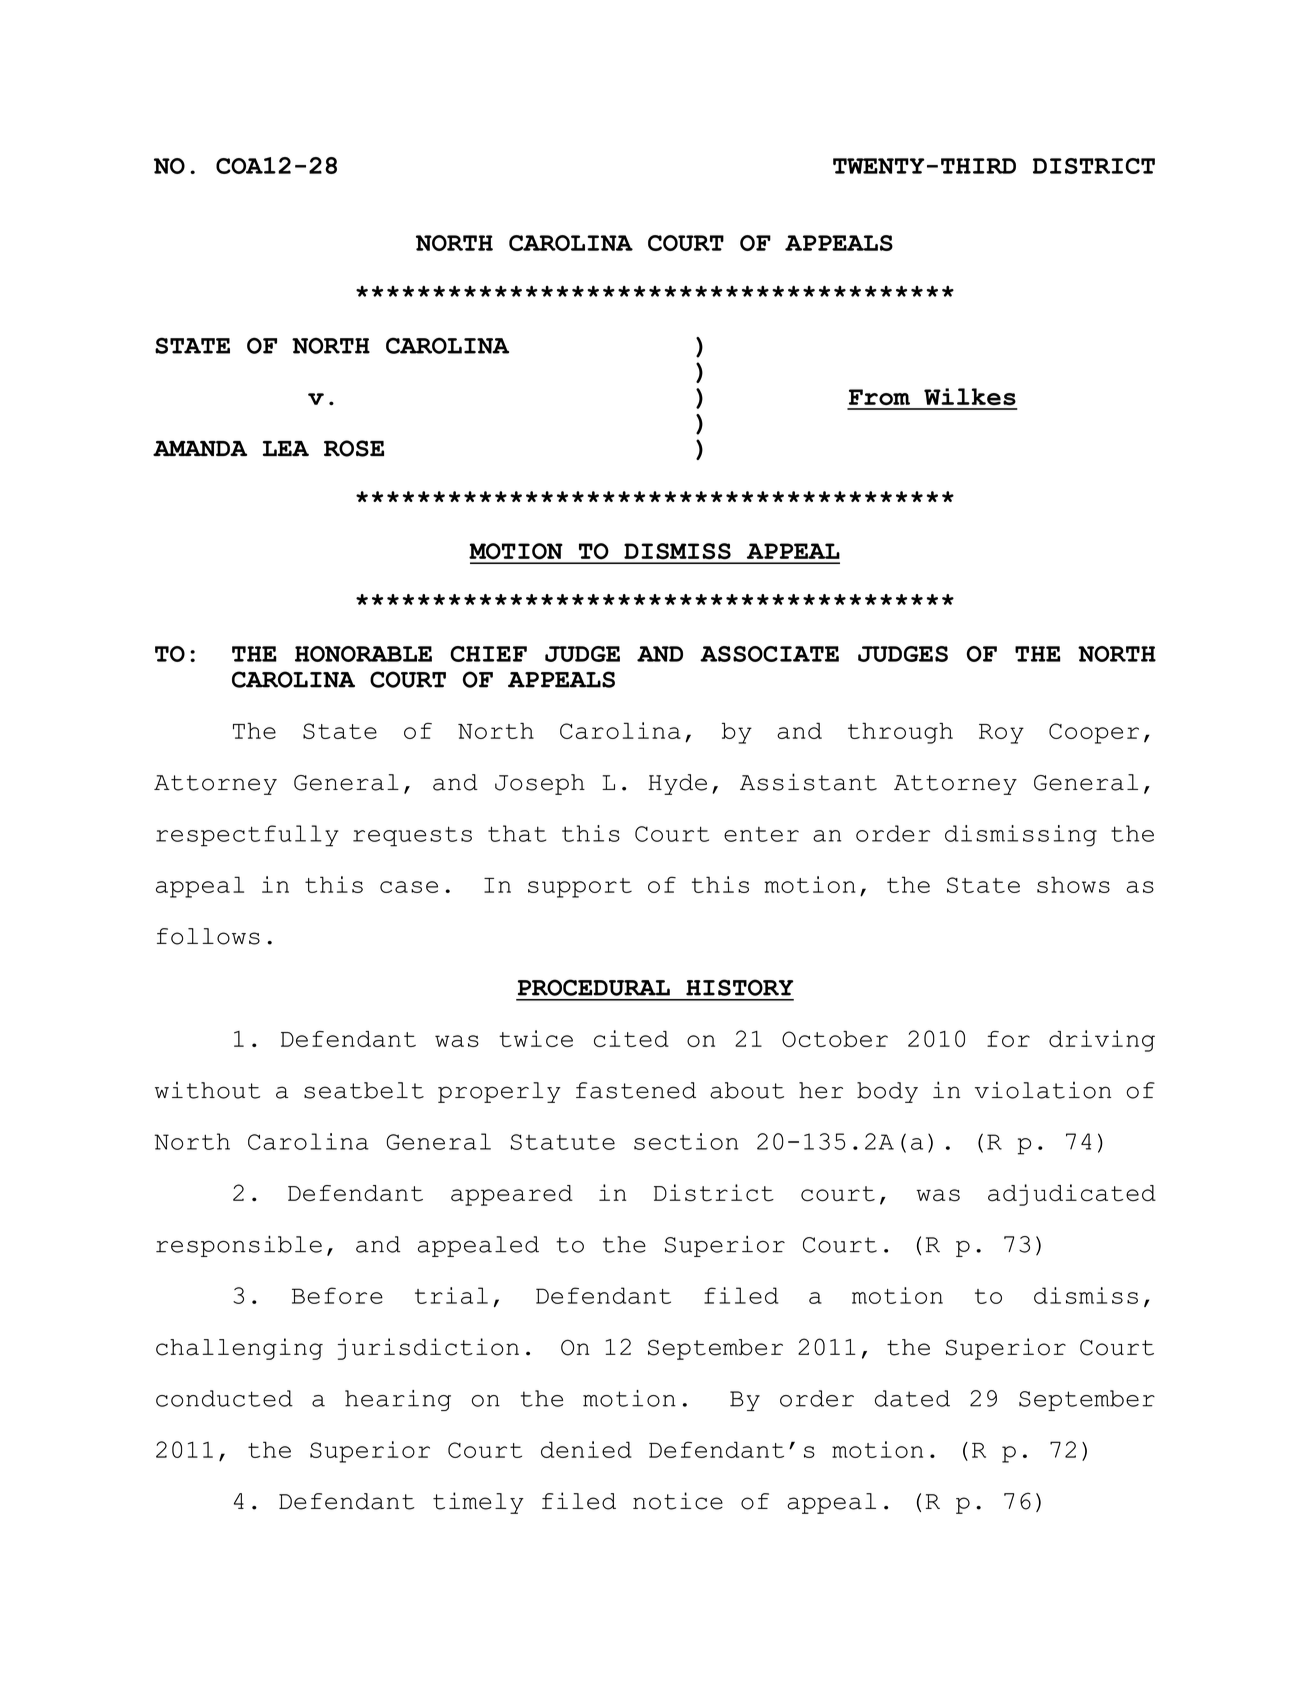  Describe the element at coordinates (364, 1090) in the screenshot. I see `seatbelt` at that location.
